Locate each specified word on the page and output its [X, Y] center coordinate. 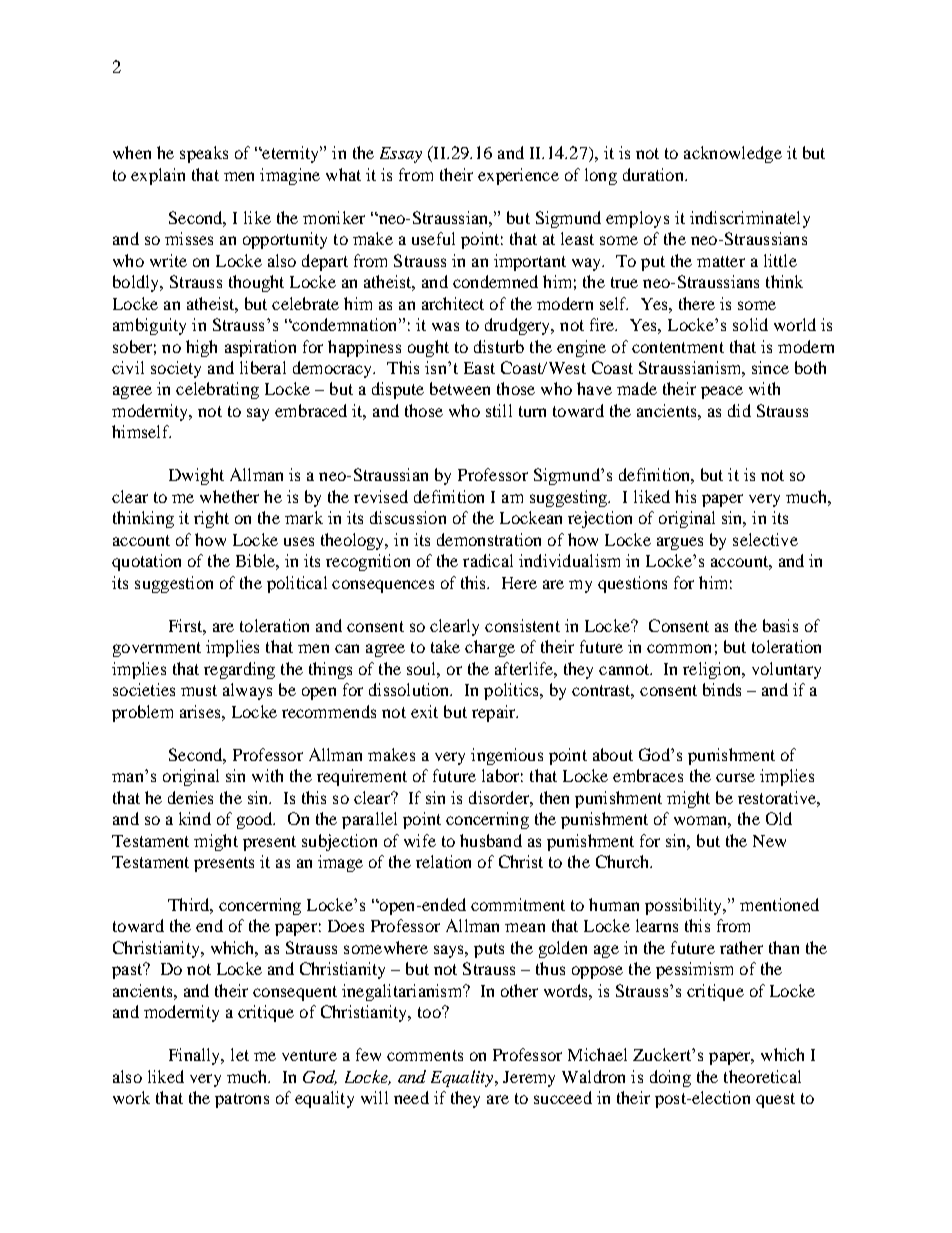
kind [195, 818]
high [201, 348]
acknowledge [733, 154]
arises [201, 711]
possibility [685, 906]
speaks [204, 154]
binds [722, 689]
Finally [196, 1056]
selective [765, 539]
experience [518, 176]
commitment [518, 904]
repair [495, 713]
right [211, 519]
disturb [499, 346]
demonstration [489, 539]
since [770, 367]
